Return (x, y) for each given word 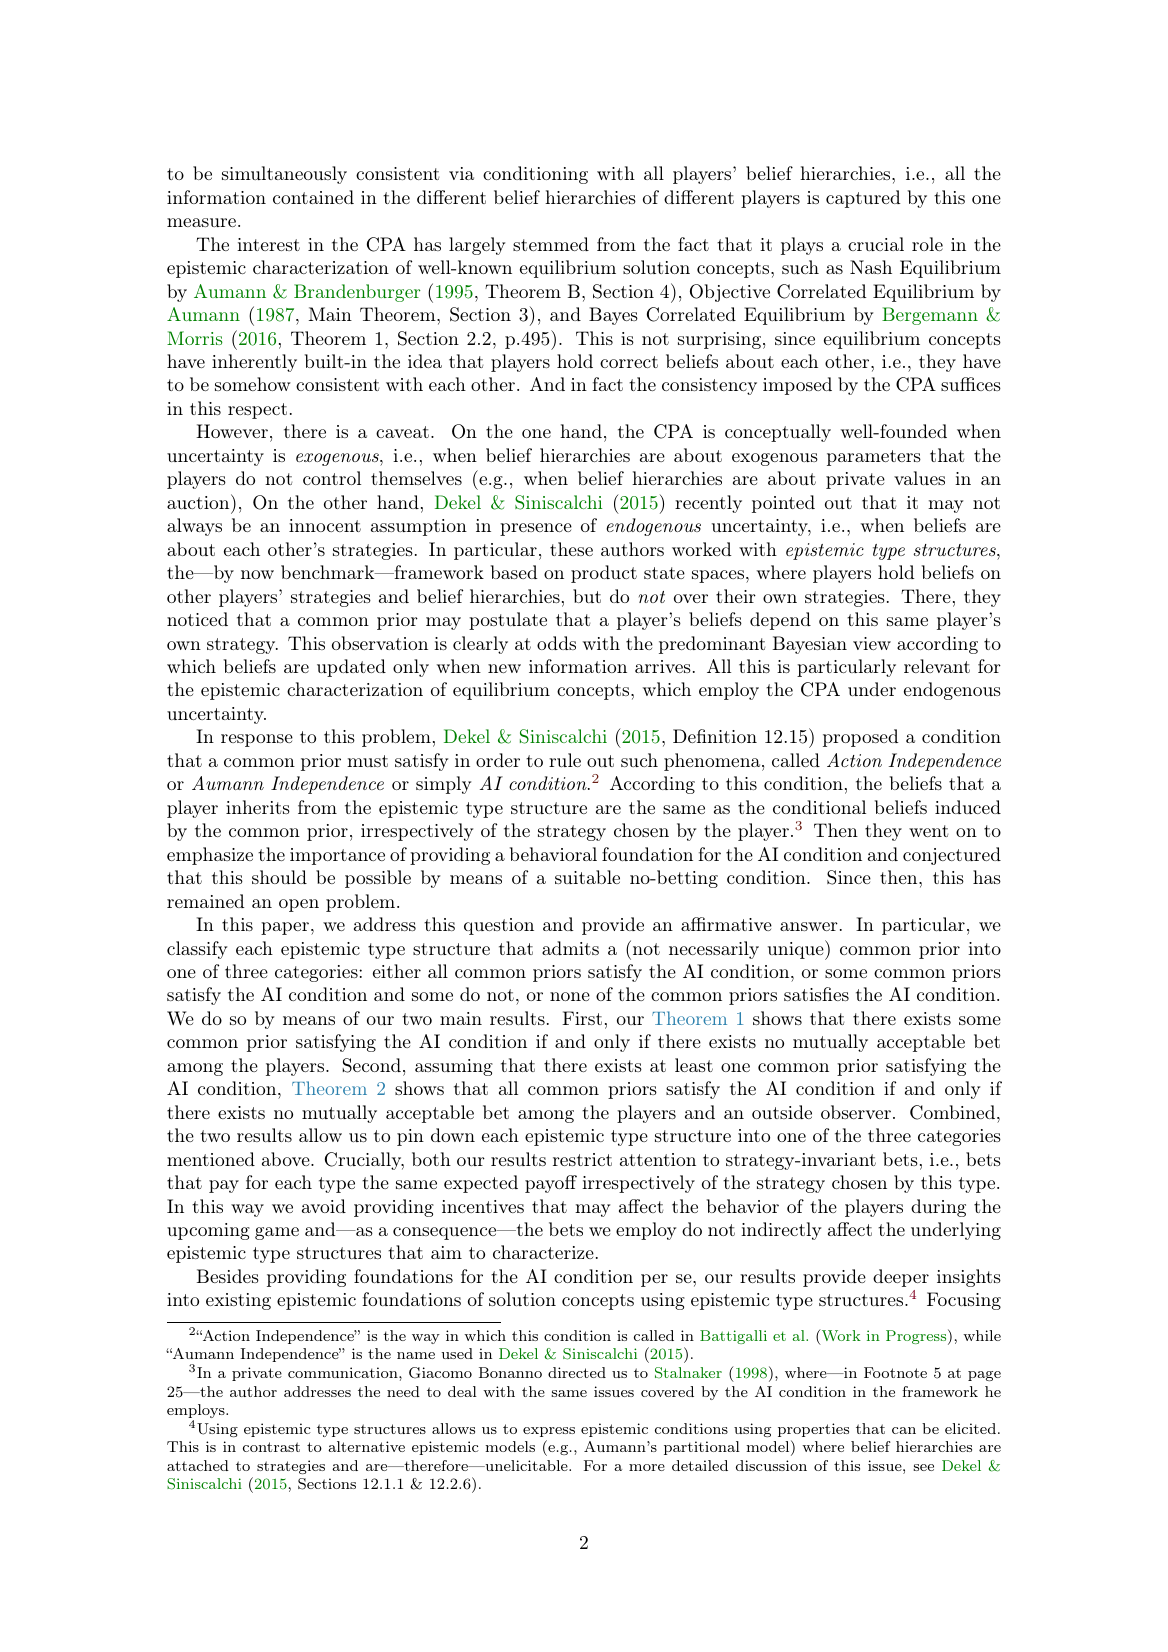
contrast (271, 1447)
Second (372, 1065)
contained (313, 197)
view (872, 643)
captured (863, 199)
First (582, 1018)
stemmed (551, 244)
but (587, 596)
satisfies (816, 994)
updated (351, 668)
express (549, 1432)
